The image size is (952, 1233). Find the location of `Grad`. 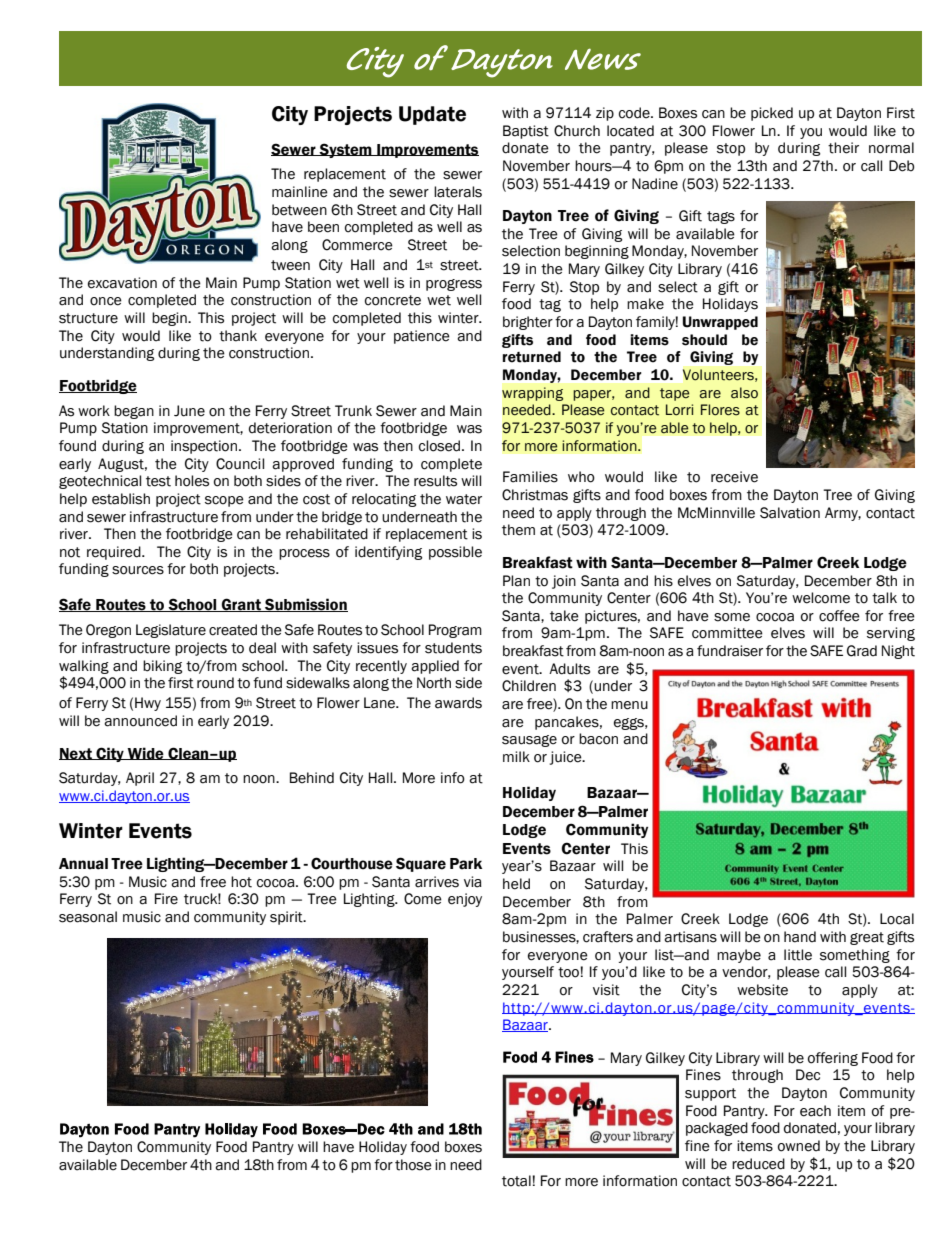

Grad is located at coordinates (862, 651).
